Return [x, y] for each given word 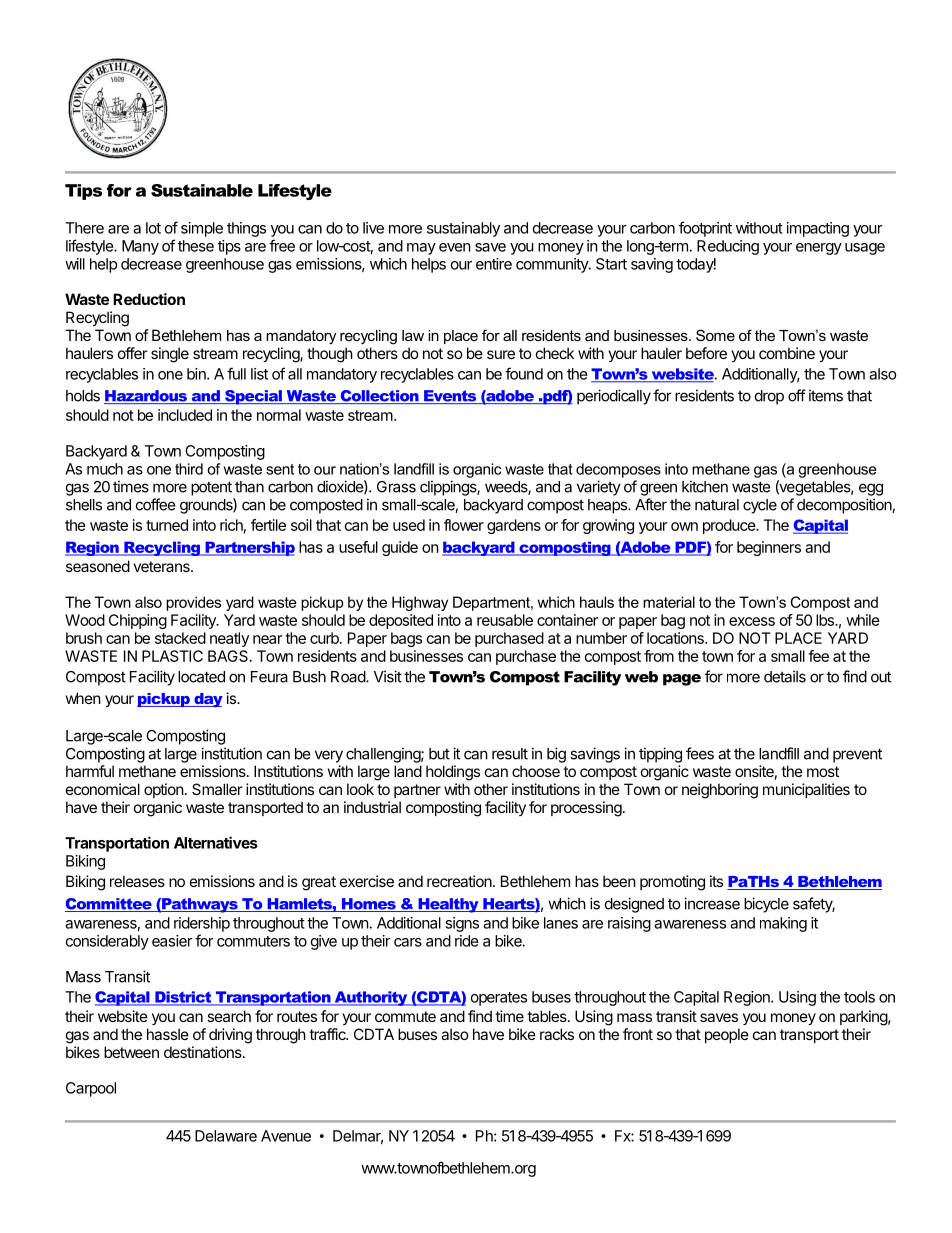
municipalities [806, 790]
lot [153, 228]
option [164, 790]
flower [464, 525]
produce [730, 526]
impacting [818, 229]
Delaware [226, 1136]
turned [167, 525]
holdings [453, 773]
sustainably [463, 229]
